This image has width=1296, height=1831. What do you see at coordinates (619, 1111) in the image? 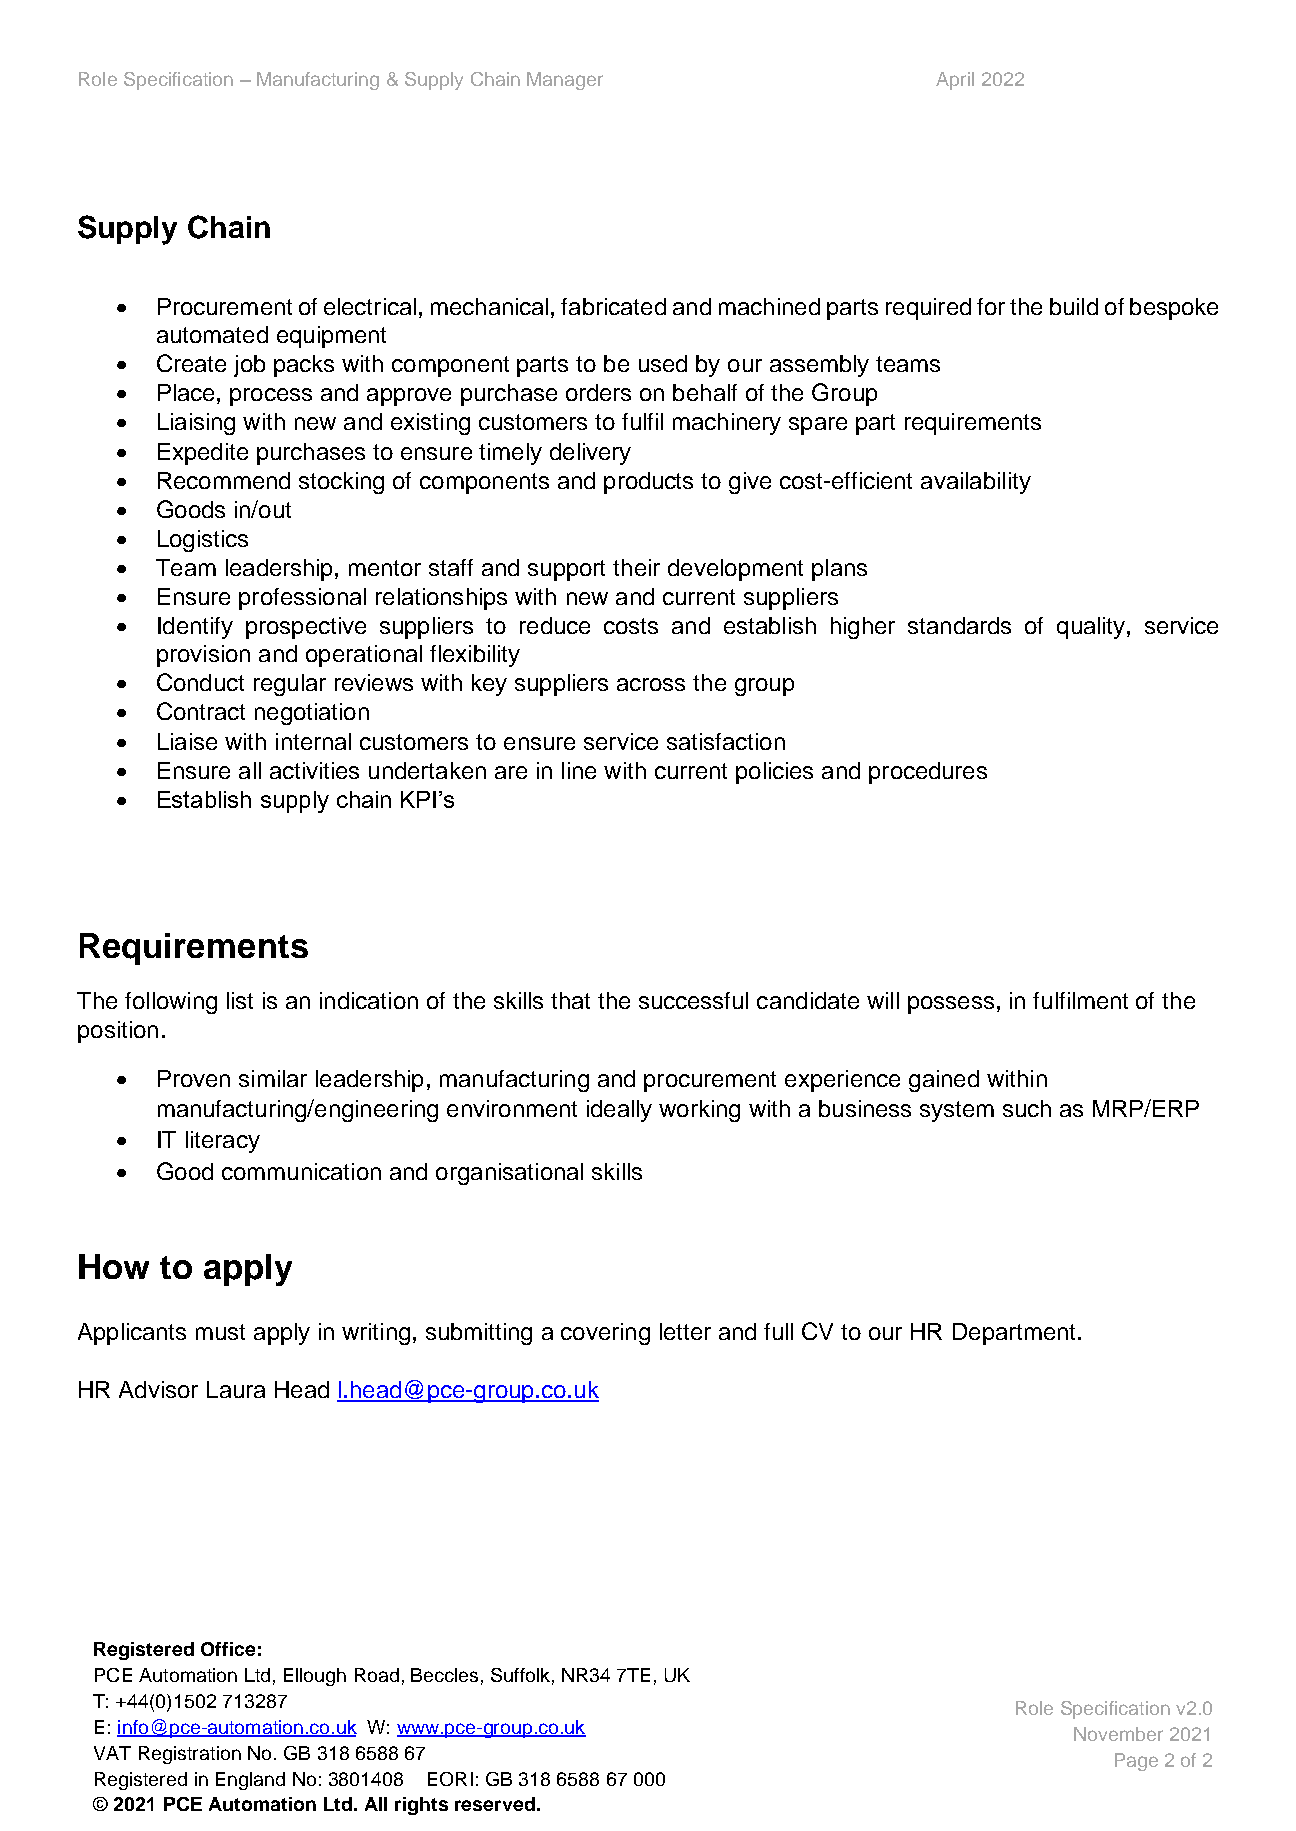
I see `ideally` at bounding box center [619, 1111].
